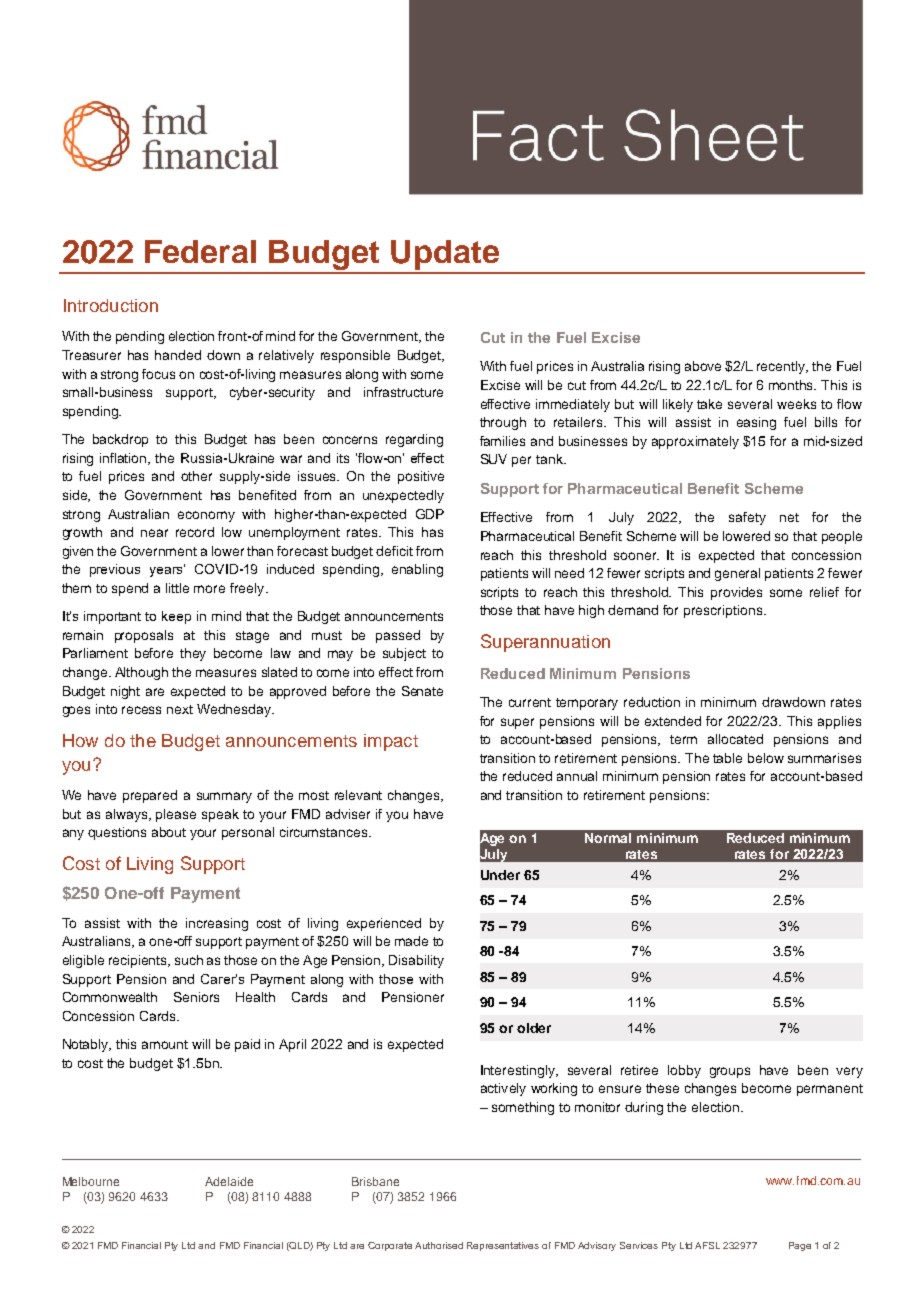  I want to click on Under, so click(500, 875).
